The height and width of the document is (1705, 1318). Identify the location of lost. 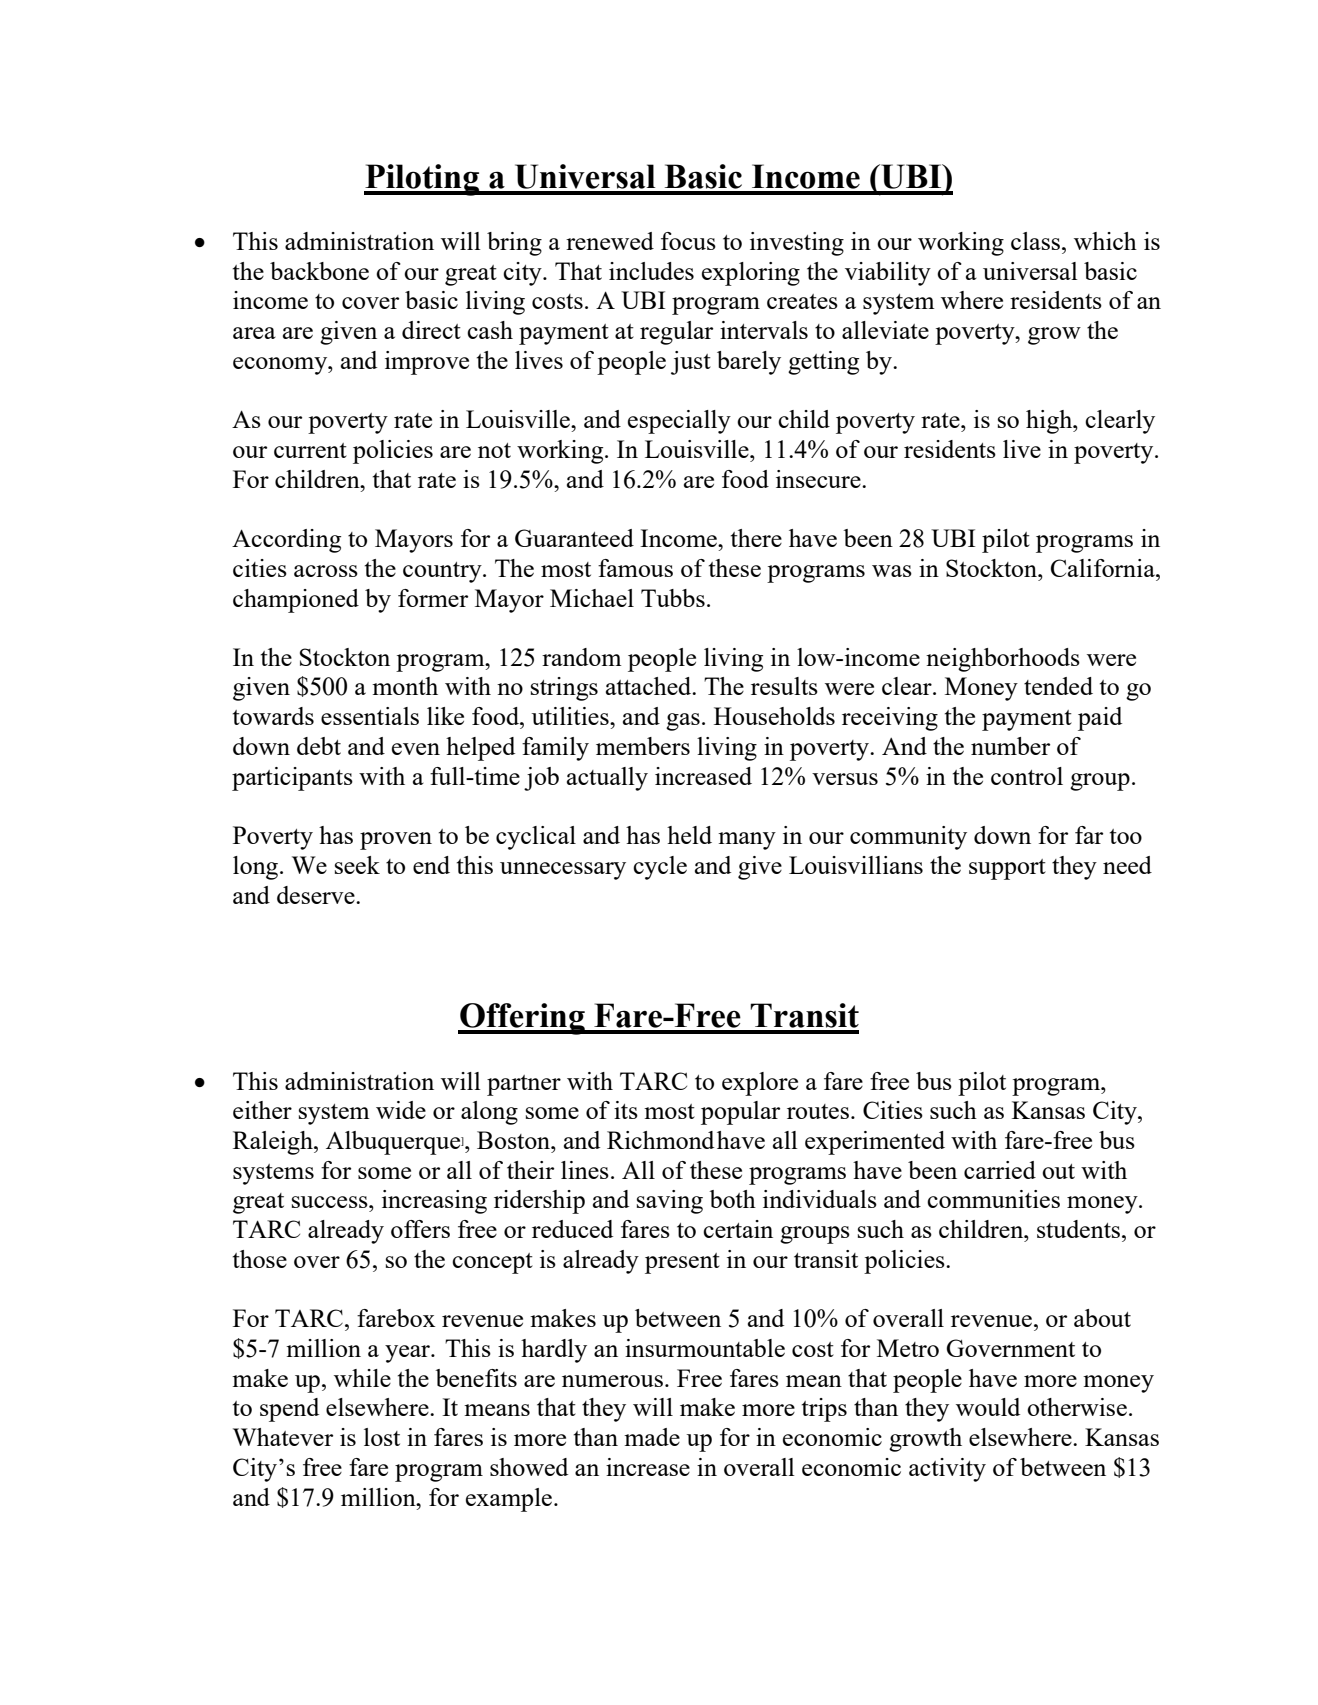
(382, 1437).
